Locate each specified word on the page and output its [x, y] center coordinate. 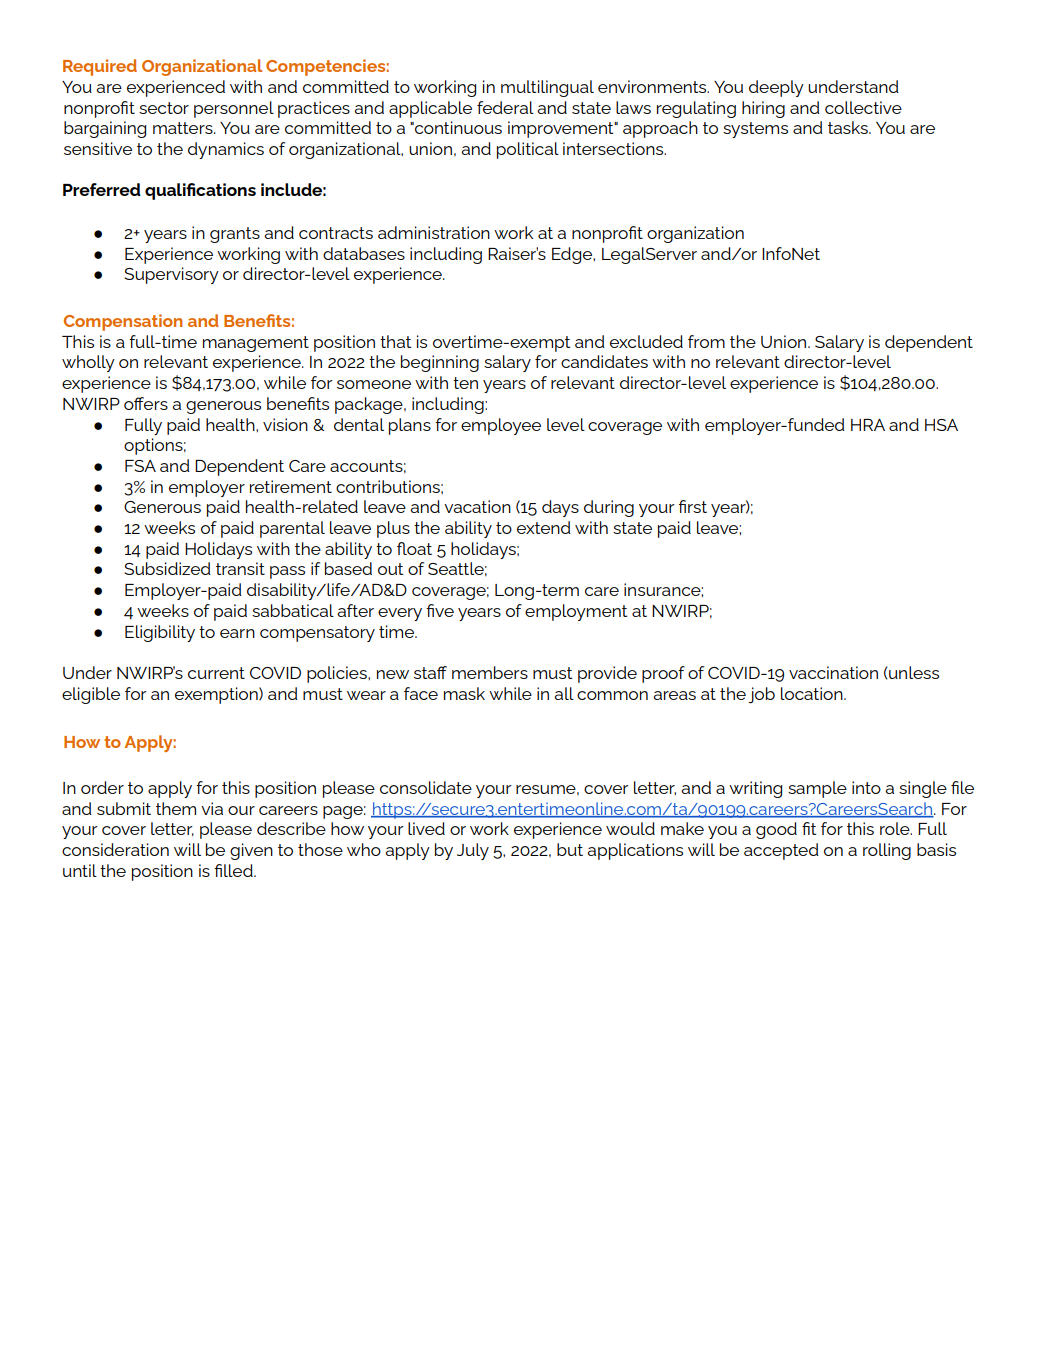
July [473, 851]
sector [164, 108]
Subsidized [167, 568]
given [251, 851]
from [706, 341]
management [256, 344]
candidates [604, 361]
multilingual [547, 88]
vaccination [833, 672]
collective [863, 107]
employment [576, 612]
